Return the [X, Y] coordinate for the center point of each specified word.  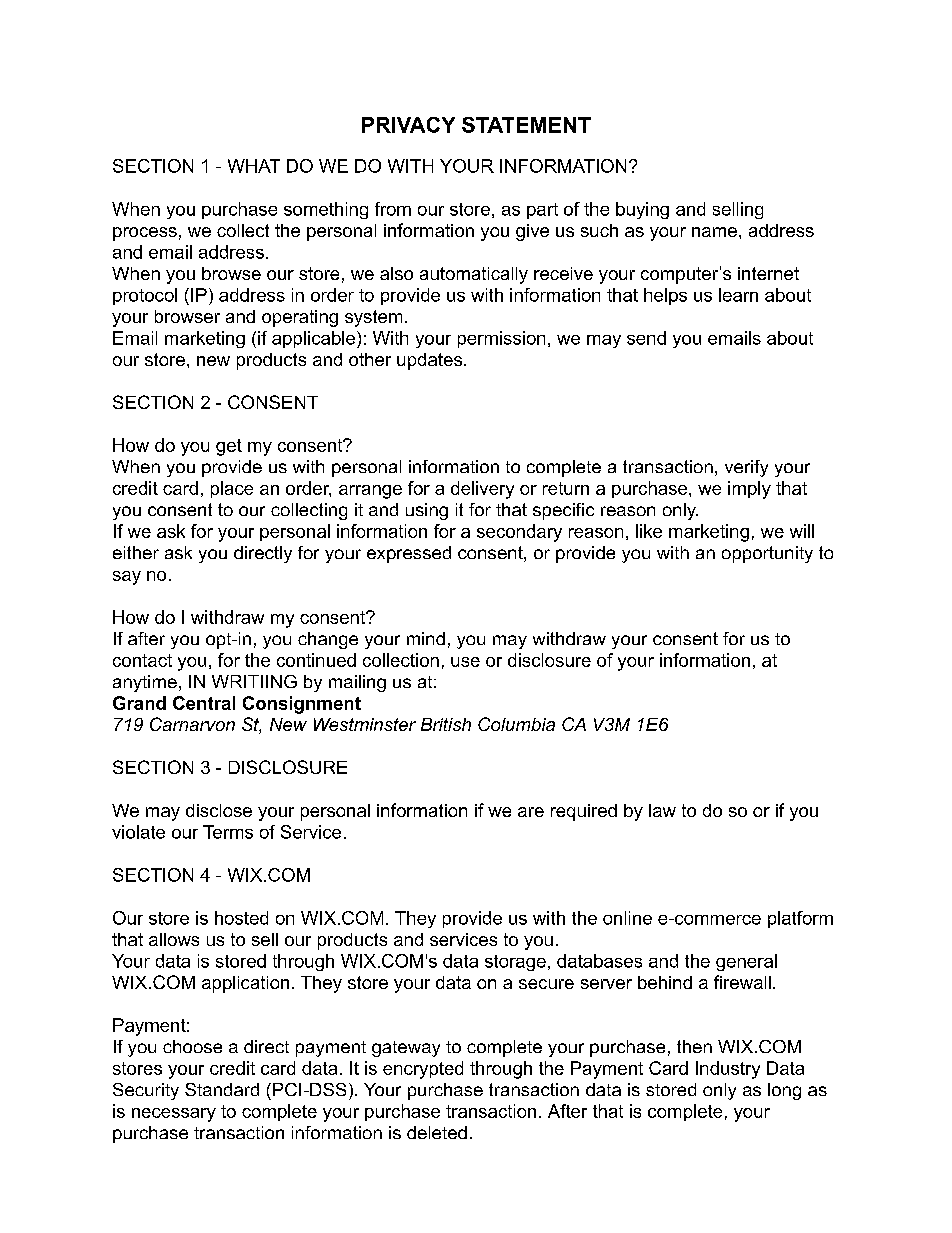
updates [429, 361]
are [531, 812]
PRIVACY [408, 125]
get [229, 447]
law [662, 810]
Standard [222, 1089]
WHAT [254, 166]
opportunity [767, 554]
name [714, 232]
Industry [728, 1070]
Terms [228, 832]
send [646, 338]
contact [142, 660]
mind [426, 638]
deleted [437, 1132]
